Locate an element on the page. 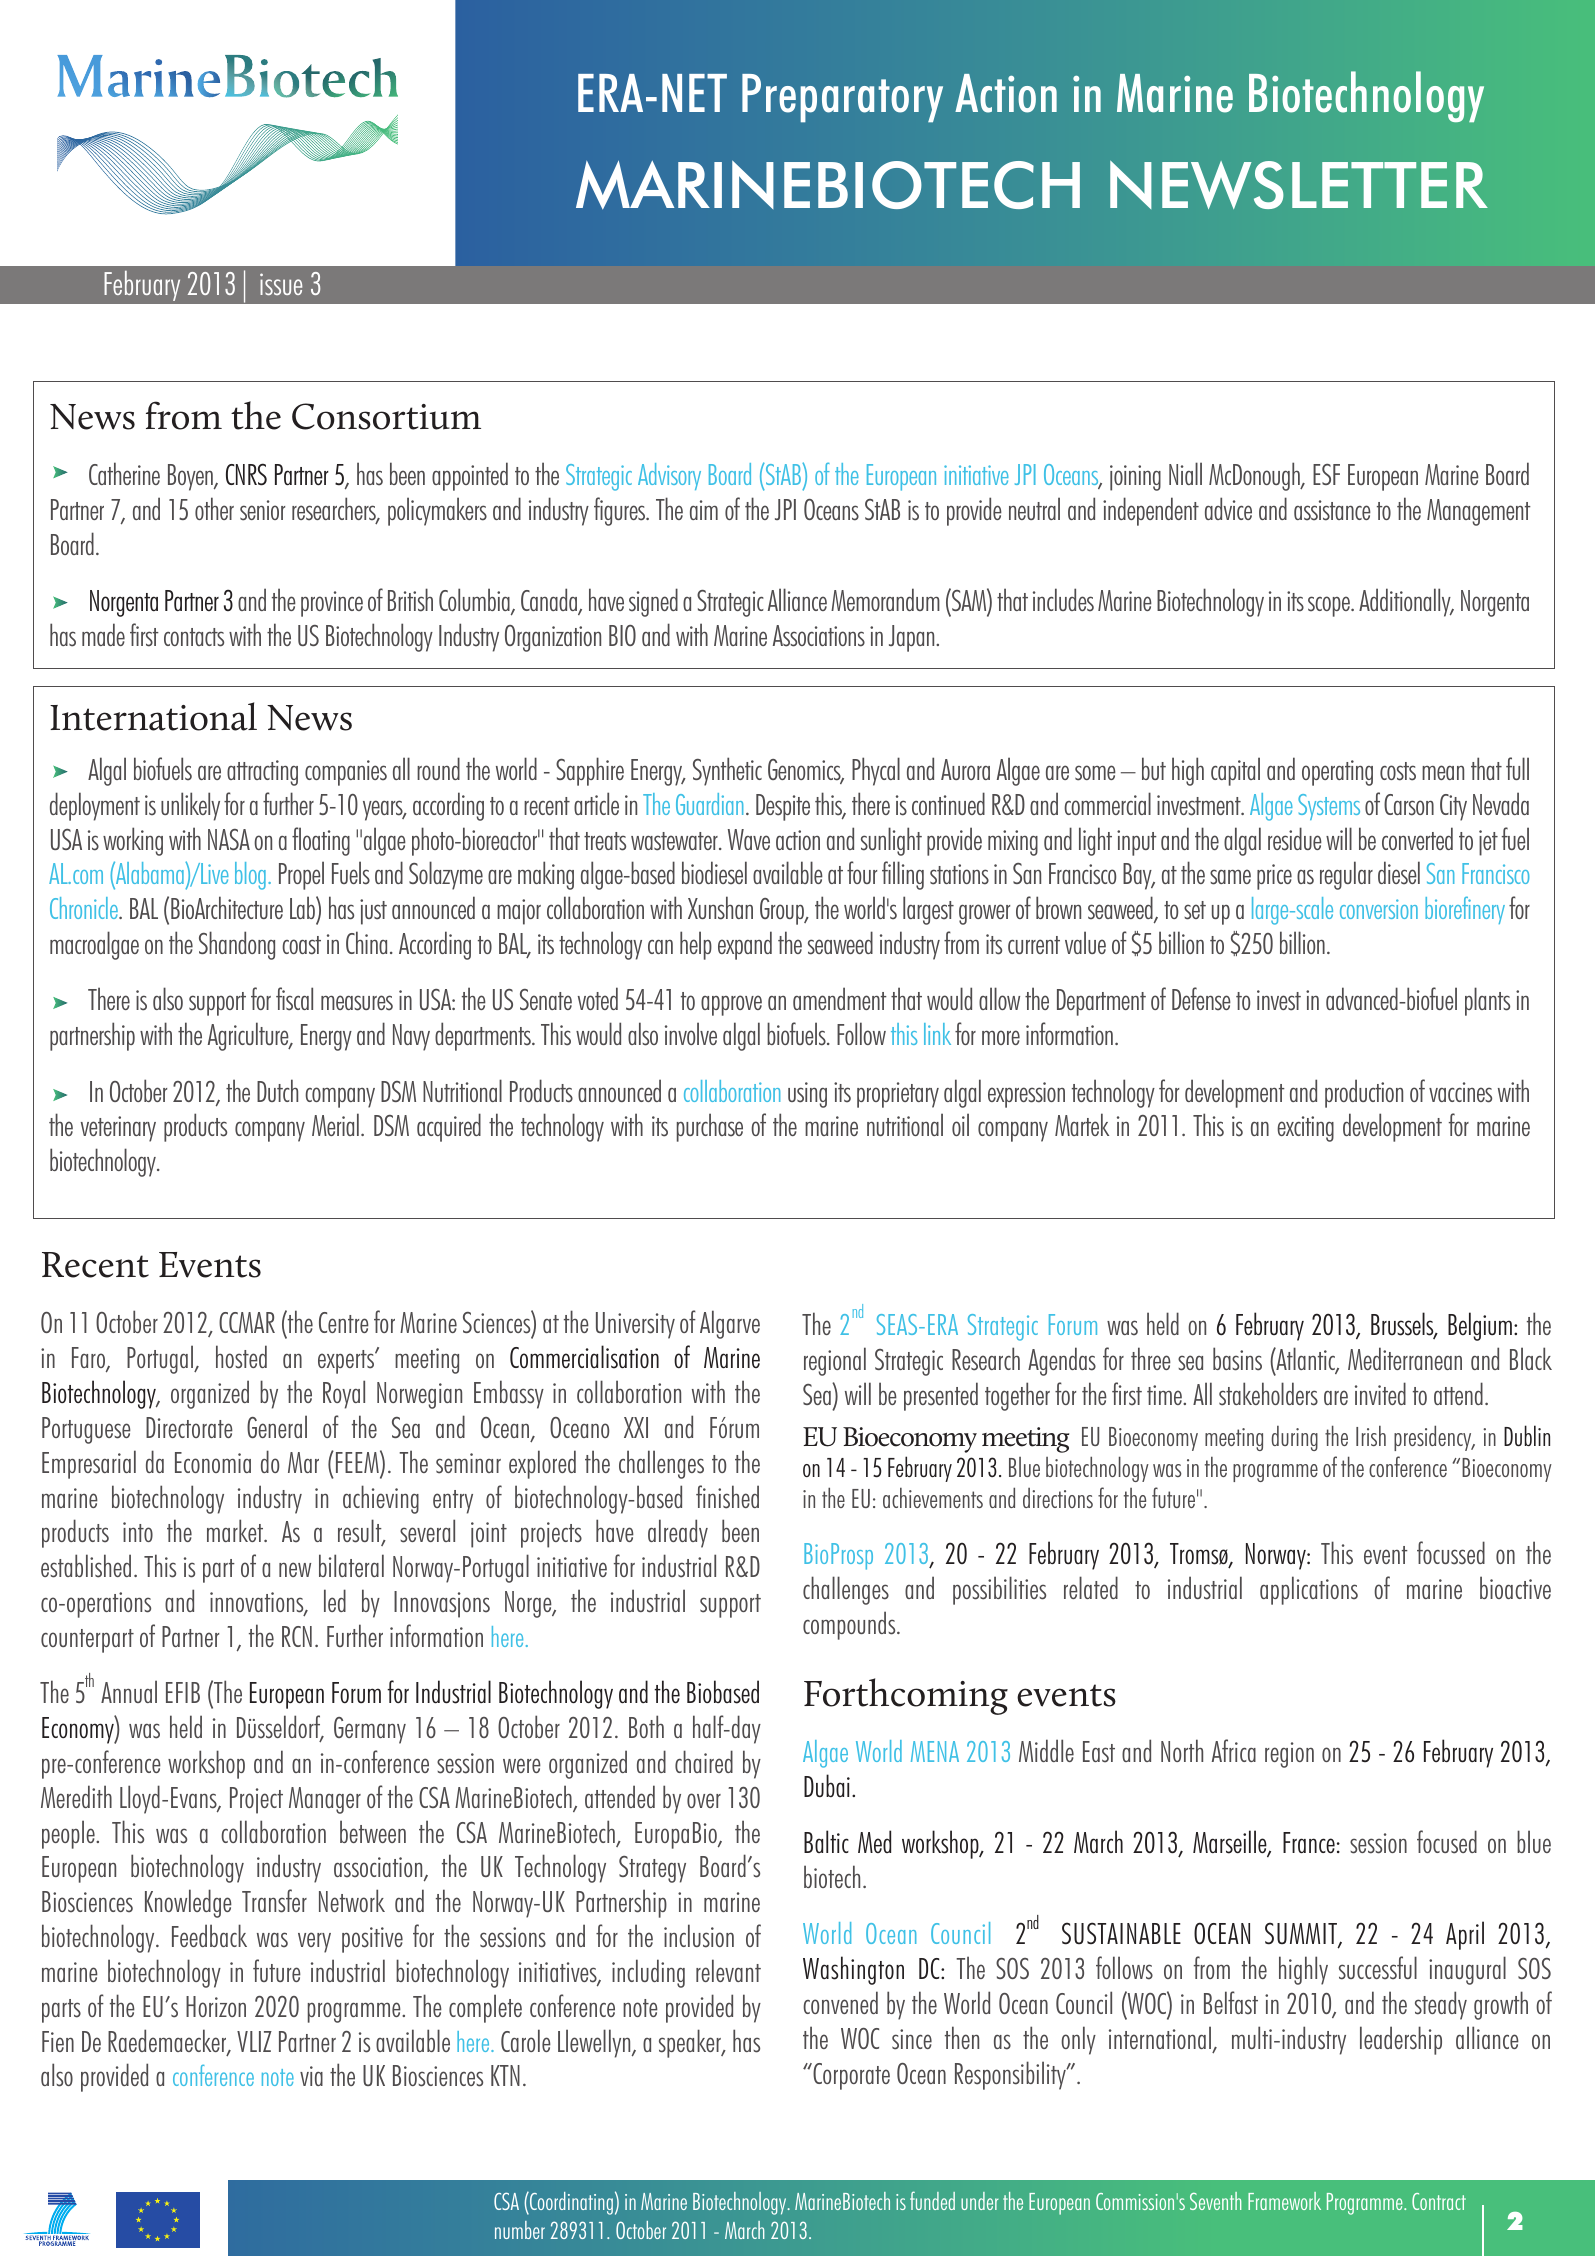 The height and width of the page is (2256, 1595). issue is located at coordinates (281, 284).
